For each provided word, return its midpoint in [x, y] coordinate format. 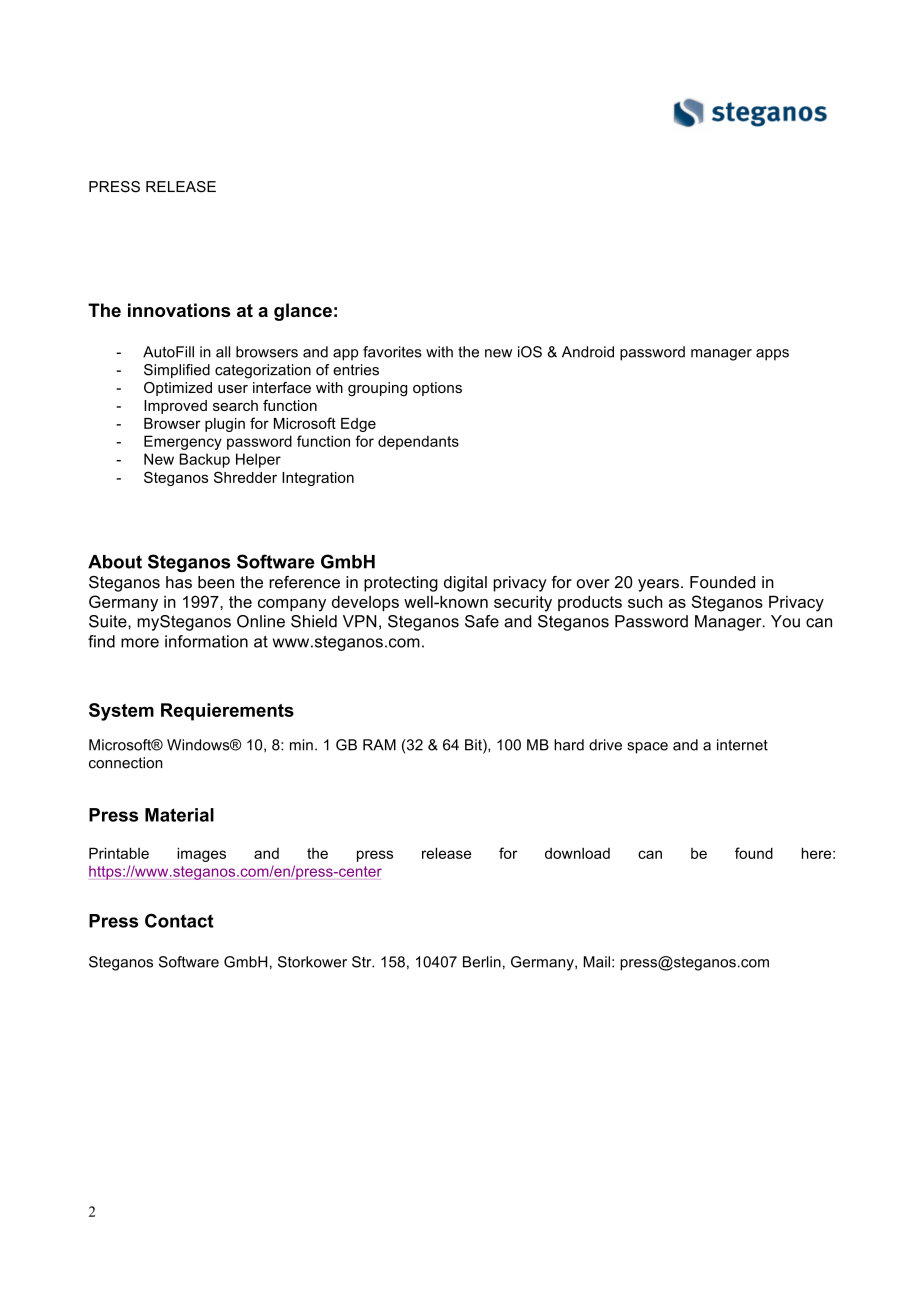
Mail [597, 962]
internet [742, 745]
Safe [482, 621]
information [206, 641]
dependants [418, 442]
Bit [474, 746]
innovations [179, 310]
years [658, 585]
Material [179, 815]
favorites [392, 352]
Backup [204, 460]
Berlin [482, 962]
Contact [179, 921]
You [785, 621]
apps [772, 355]
